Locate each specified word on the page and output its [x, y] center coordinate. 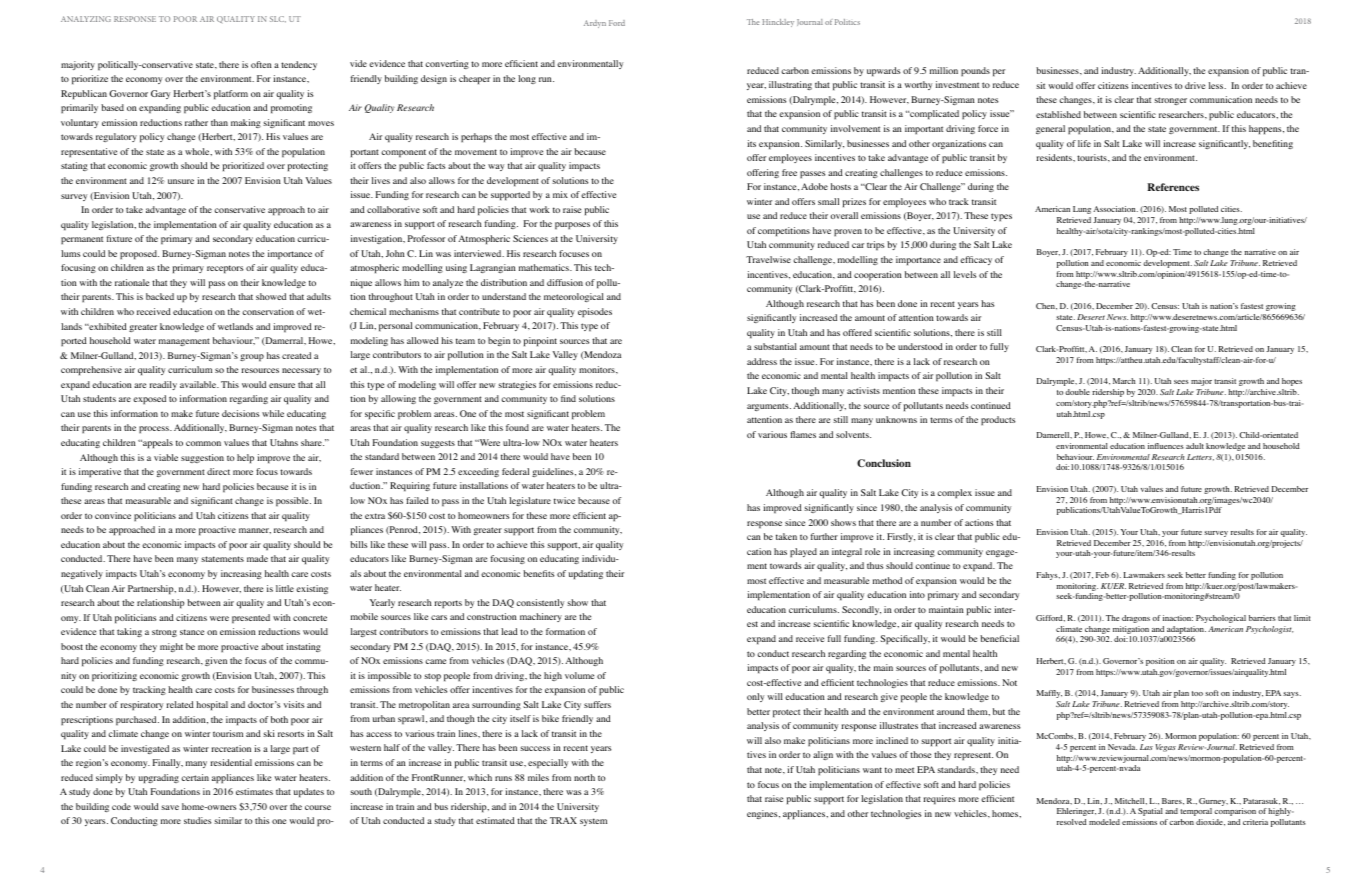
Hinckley [778, 23]
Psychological [1221, 619]
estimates [254, 791]
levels [965, 274]
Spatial [1150, 812]
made [257, 558]
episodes [595, 312]
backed [160, 296]
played [803, 552]
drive [1195, 85]
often [261, 64]
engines [763, 814]
